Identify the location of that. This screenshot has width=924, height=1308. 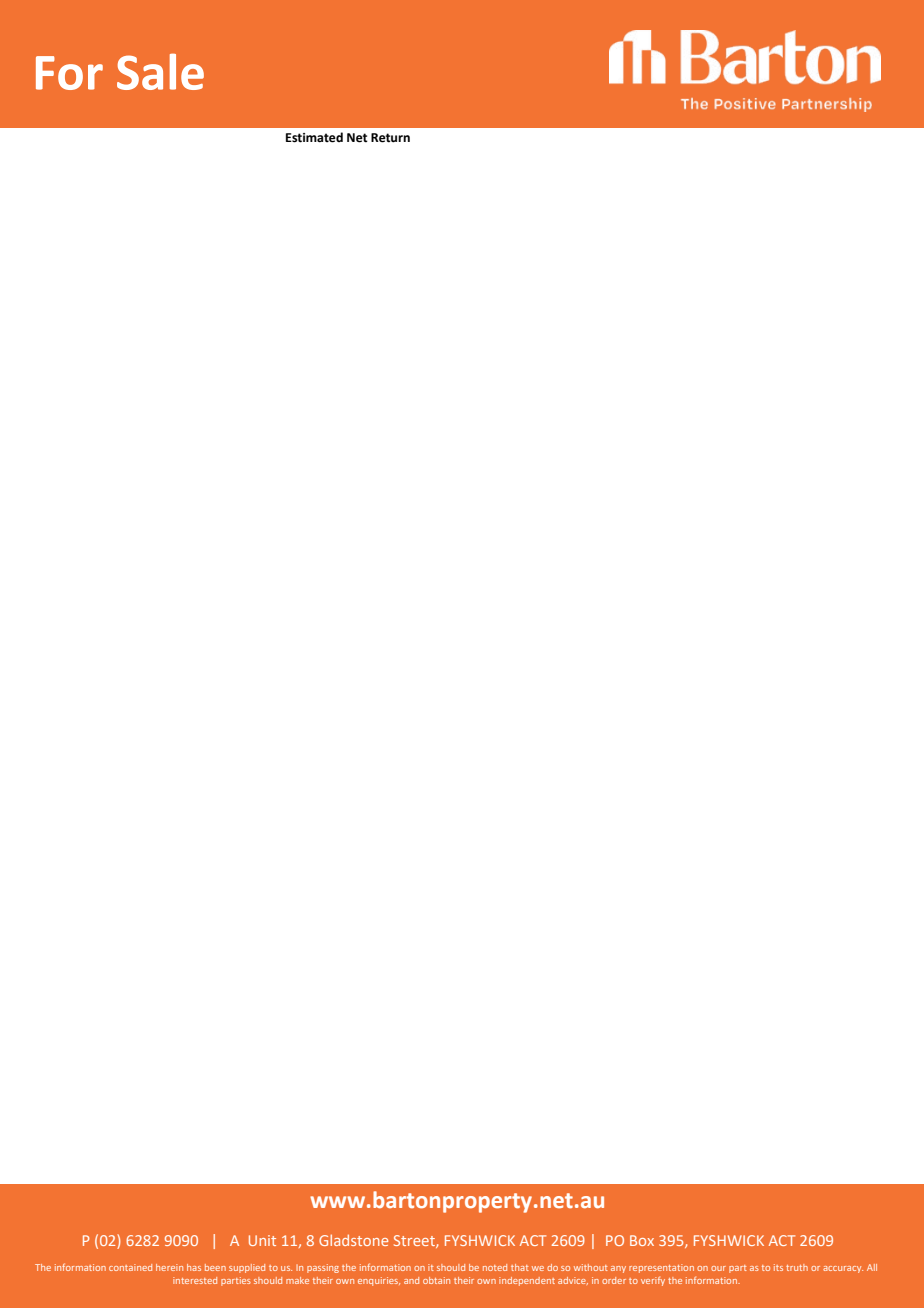
(520, 1267).
